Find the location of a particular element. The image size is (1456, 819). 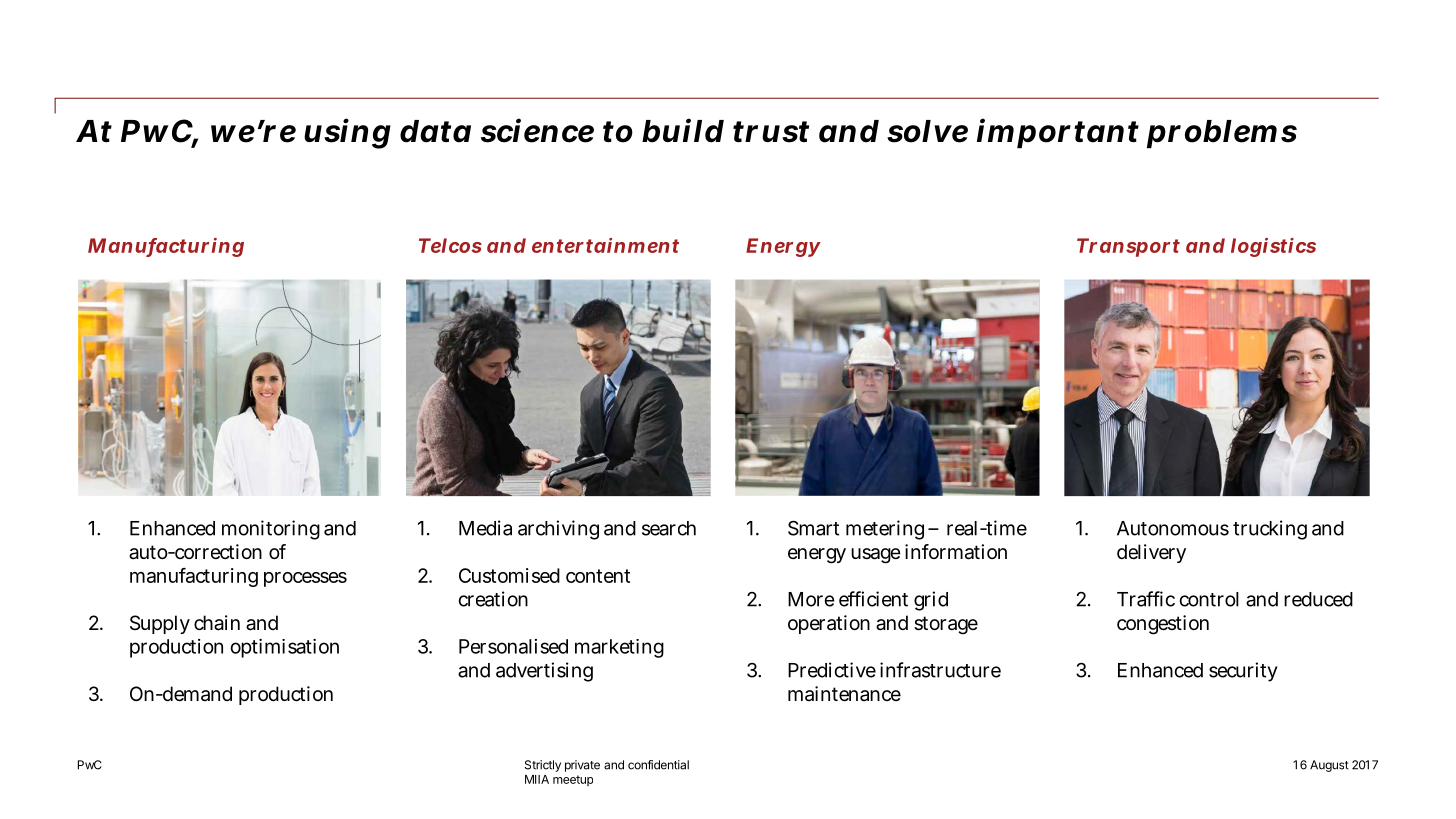

control is located at coordinates (1209, 599).
